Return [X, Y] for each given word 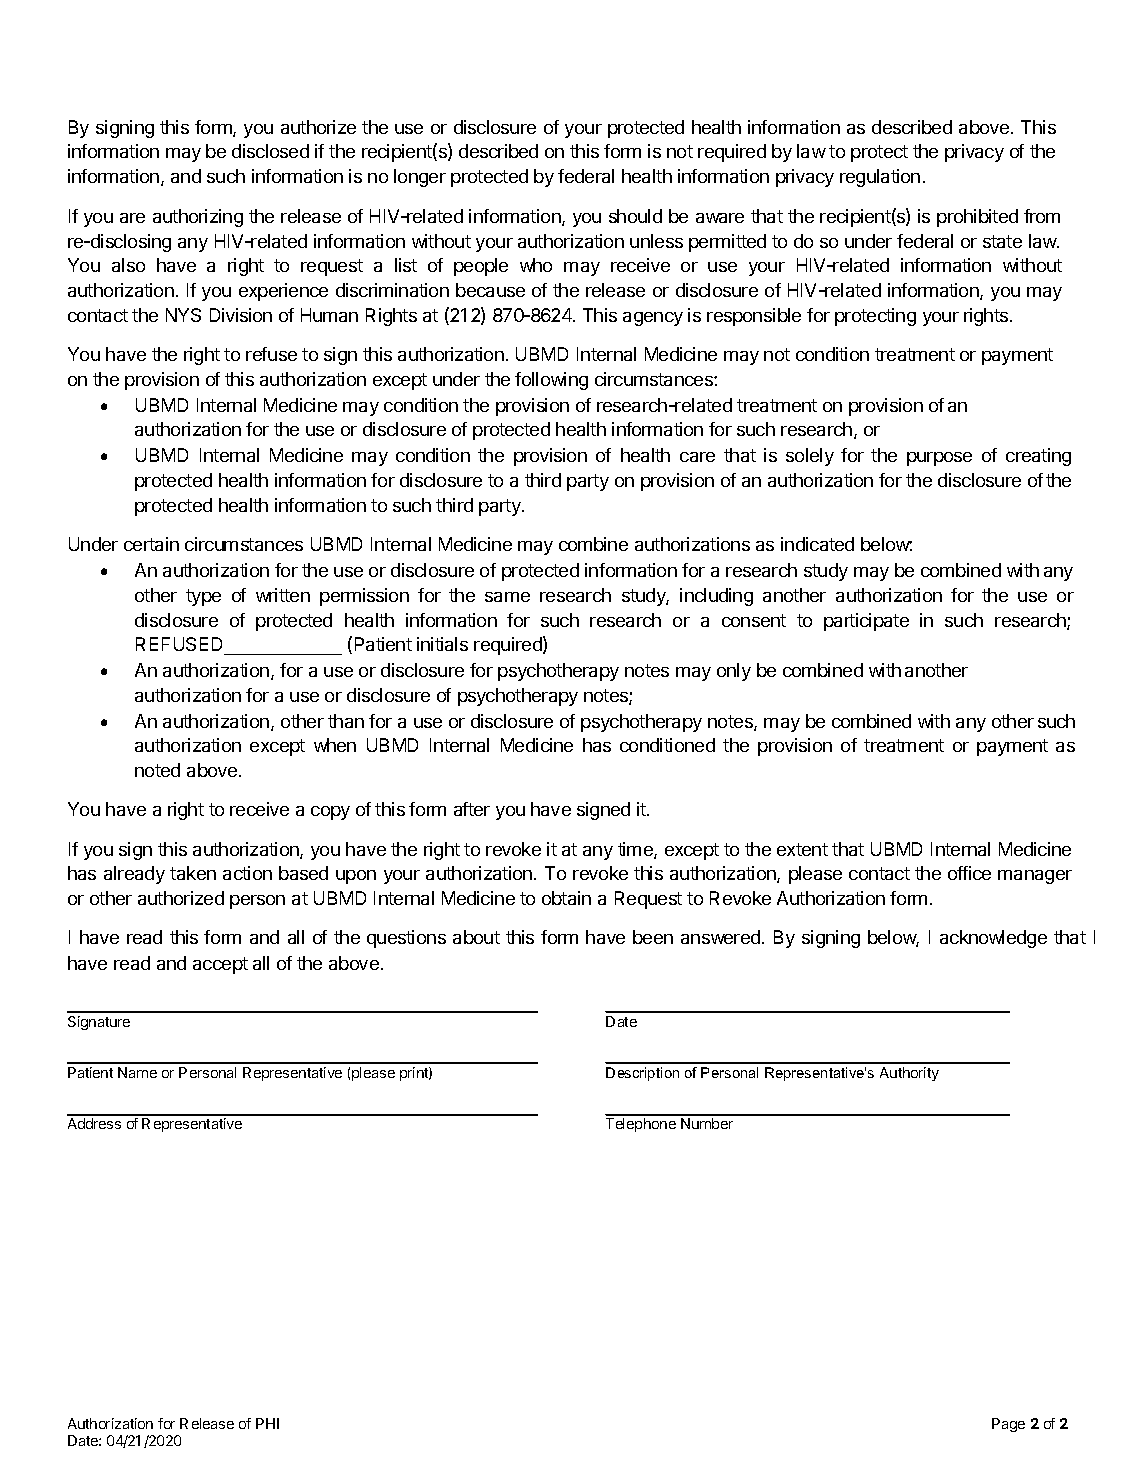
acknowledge [993, 939]
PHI [267, 1423]
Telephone [641, 1125]
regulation [880, 178]
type [203, 597]
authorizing [198, 218]
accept [220, 965]
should [635, 216]
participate [866, 622]
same [507, 597]
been [653, 937]
